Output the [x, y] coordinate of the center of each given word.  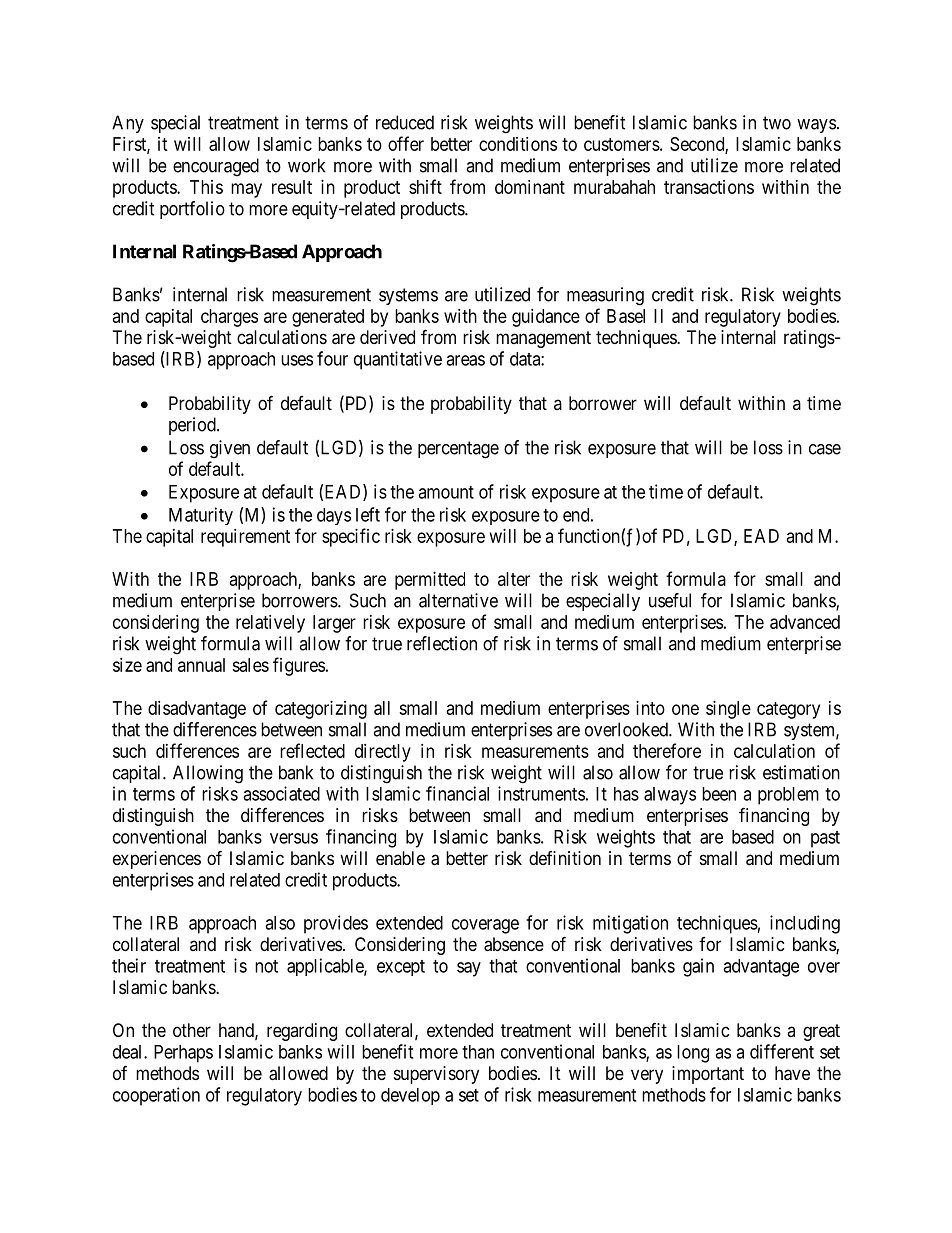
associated [281, 793]
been [719, 794]
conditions [518, 144]
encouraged [216, 167]
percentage [458, 450]
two [777, 123]
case [825, 449]
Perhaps [183, 1054]
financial [457, 793]
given [230, 449]
